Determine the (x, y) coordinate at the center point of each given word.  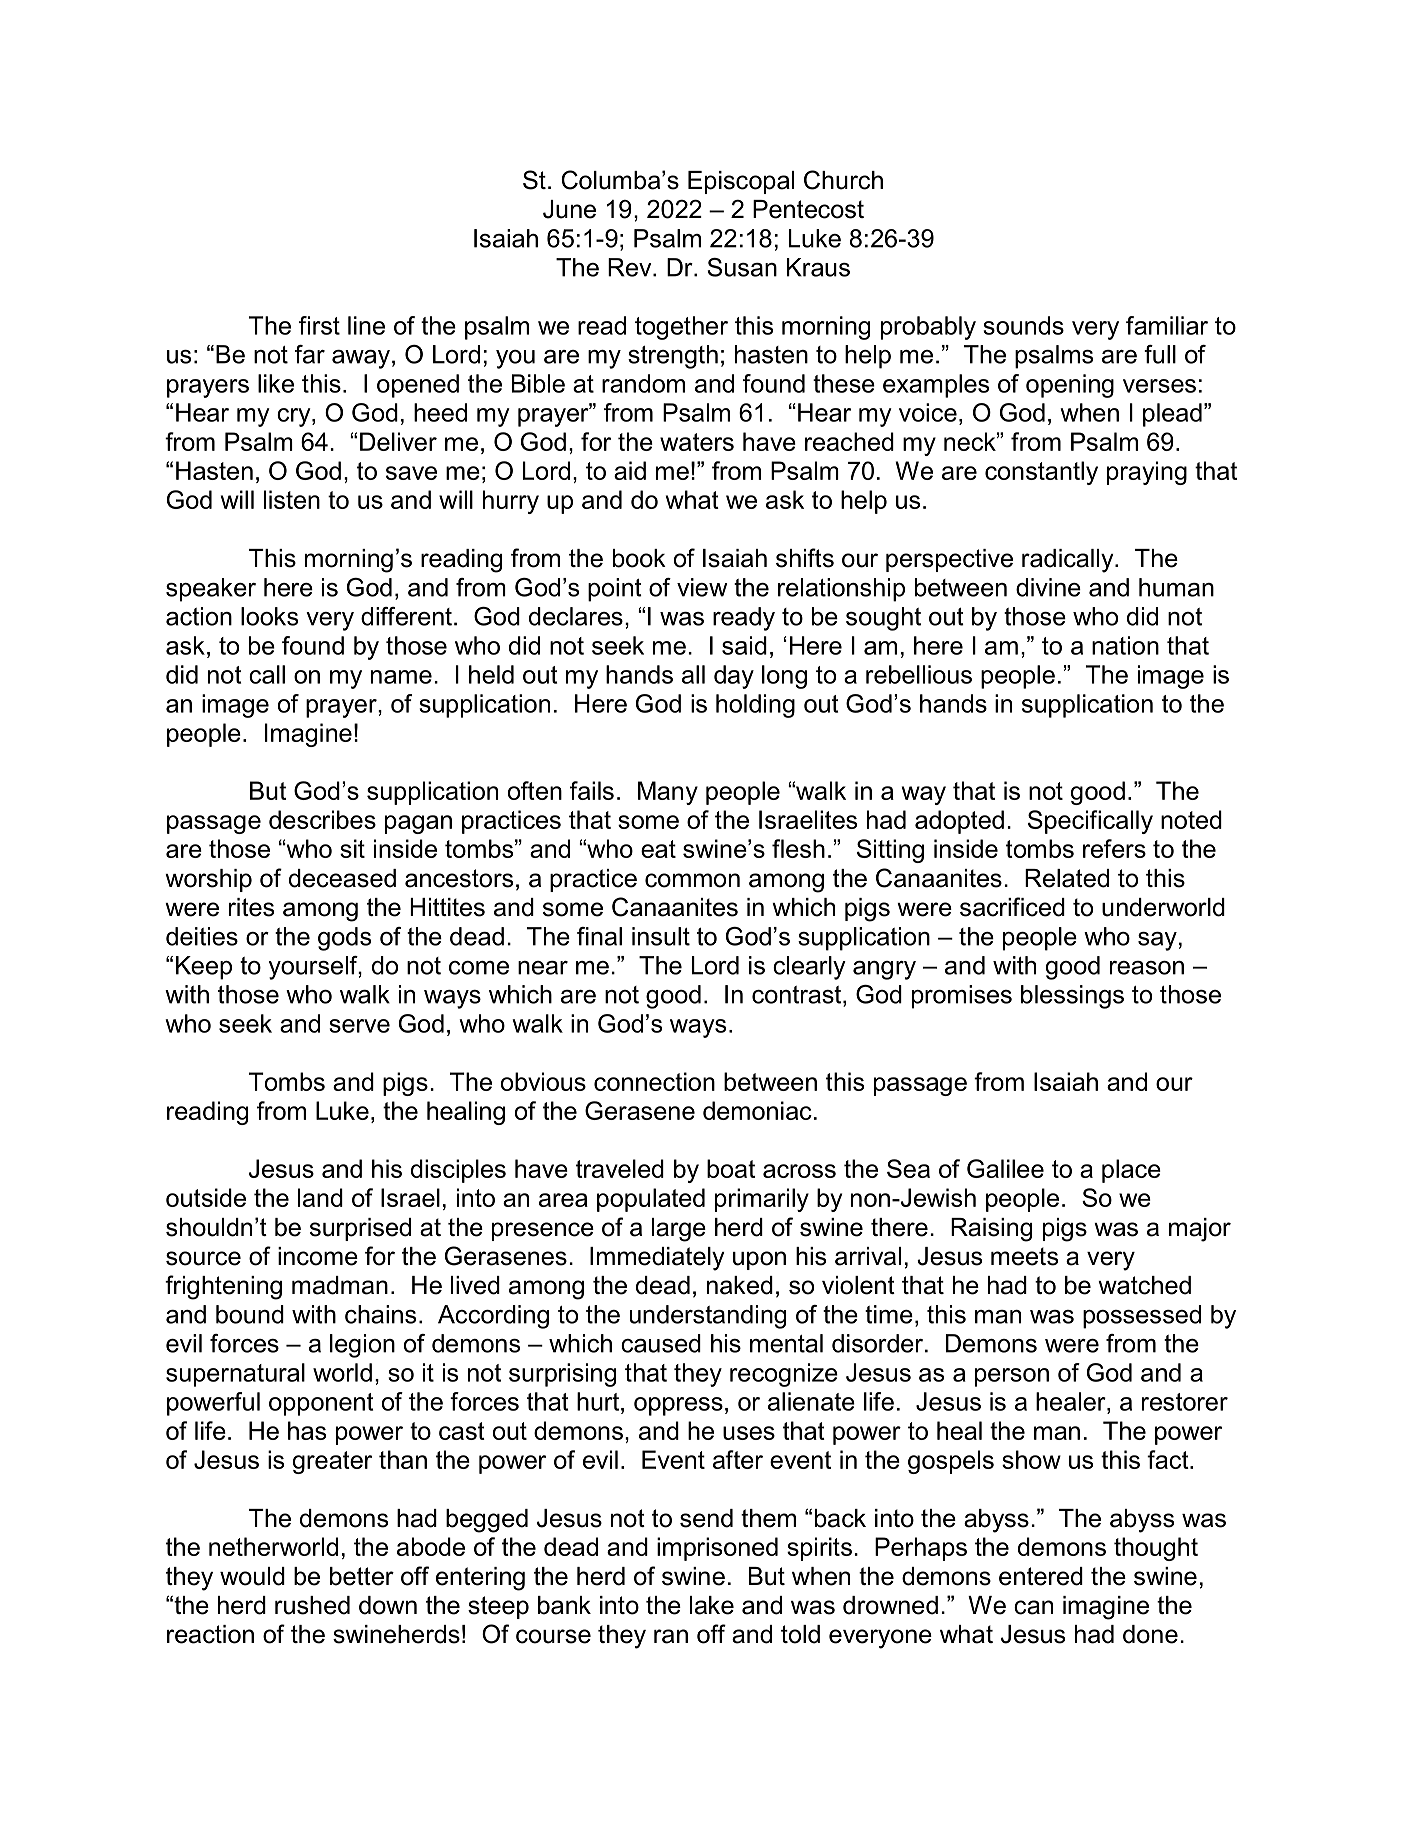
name (401, 677)
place (1131, 1171)
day (734, 677)
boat (731, 1168)
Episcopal (741, 182)
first (319, 325)
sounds (1023, 325)
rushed (312, 1605)
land (320, 1197)
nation (1125, 645)
